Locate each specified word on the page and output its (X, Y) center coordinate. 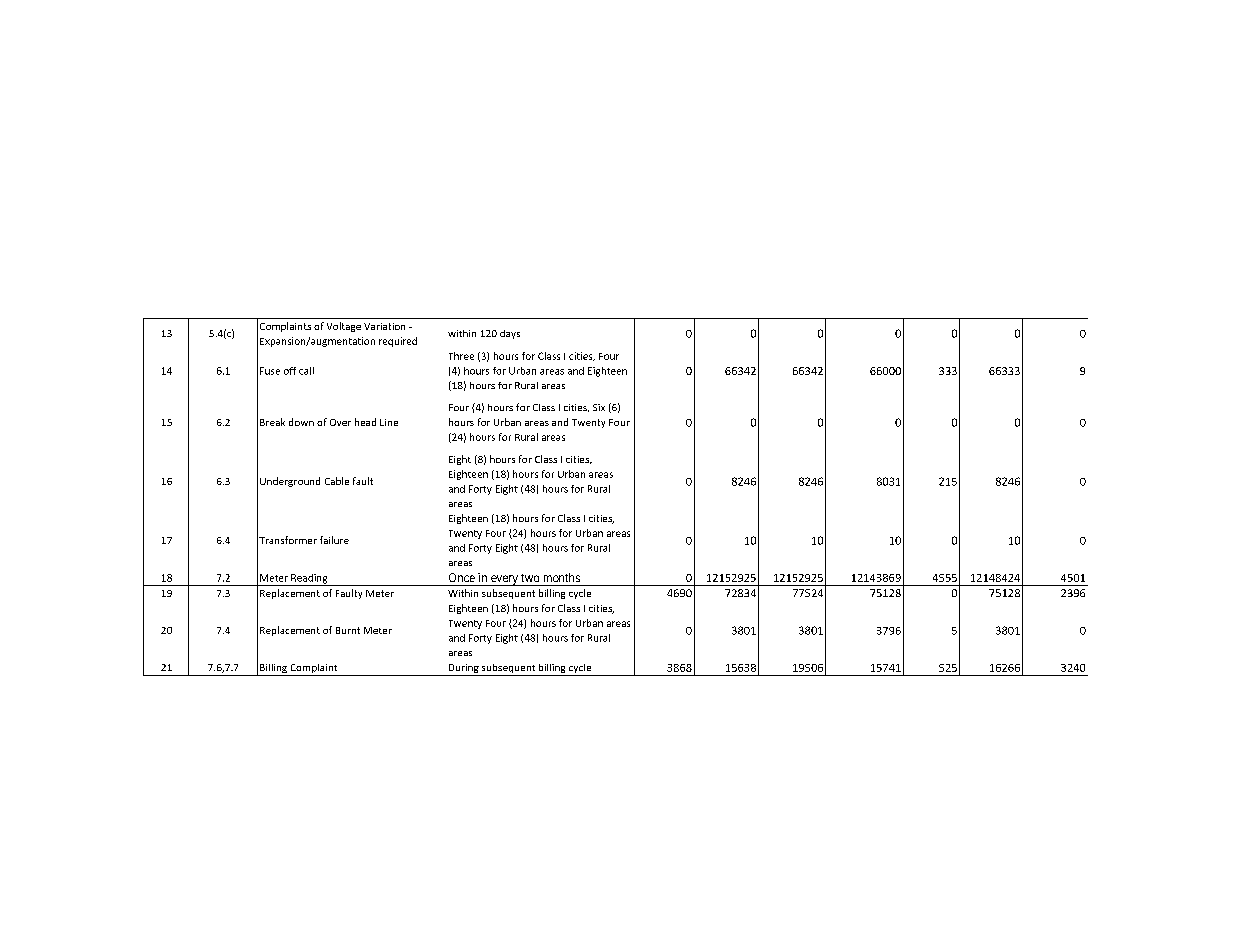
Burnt (348, 630)
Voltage (344, 327)
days (510, 334)
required (398, 342)
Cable (337, 481)
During (463, 670)
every (504, 580)
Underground (290, 482)
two (530, 578)
